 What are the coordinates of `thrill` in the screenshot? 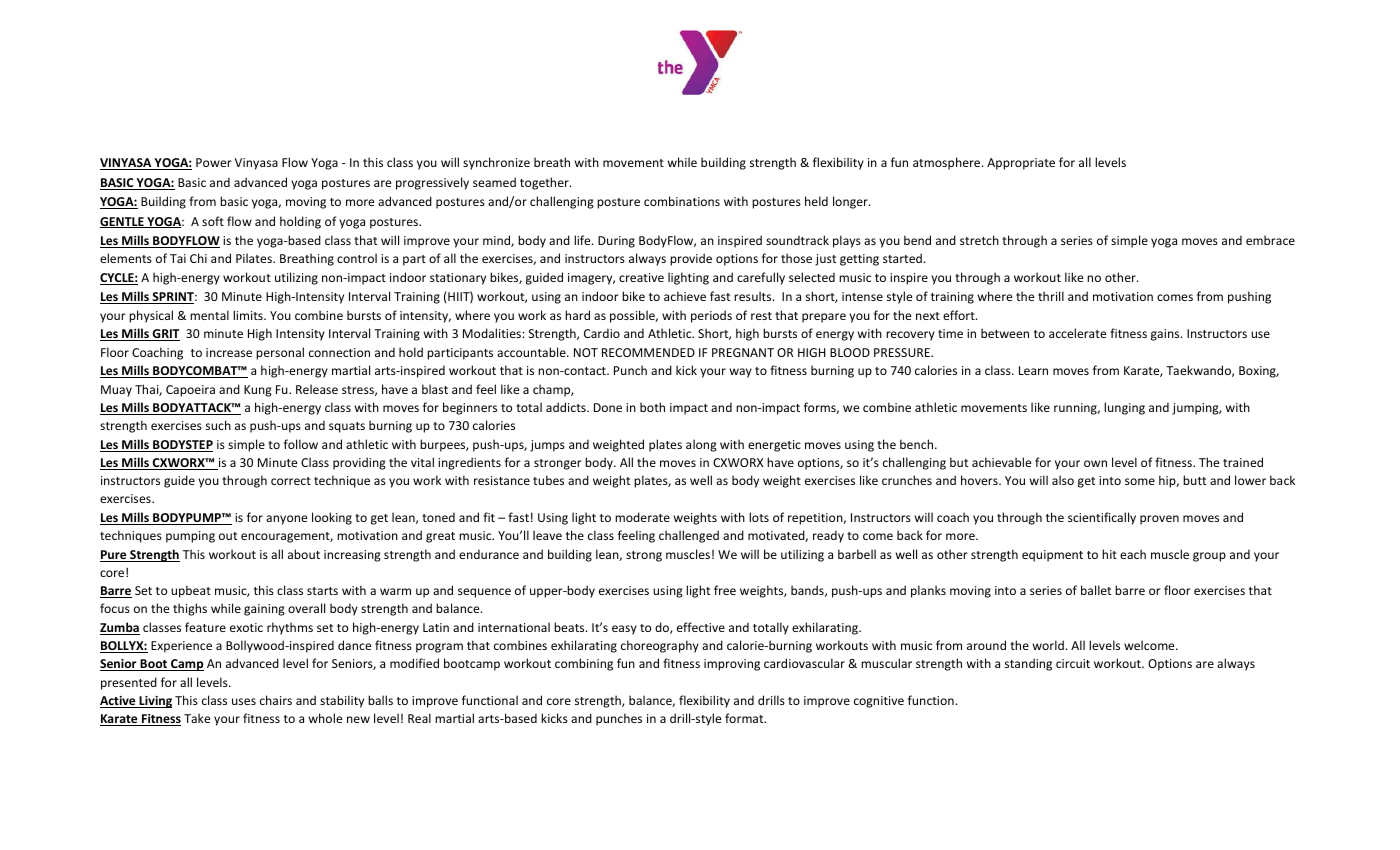 It's located at (1051, 296).
